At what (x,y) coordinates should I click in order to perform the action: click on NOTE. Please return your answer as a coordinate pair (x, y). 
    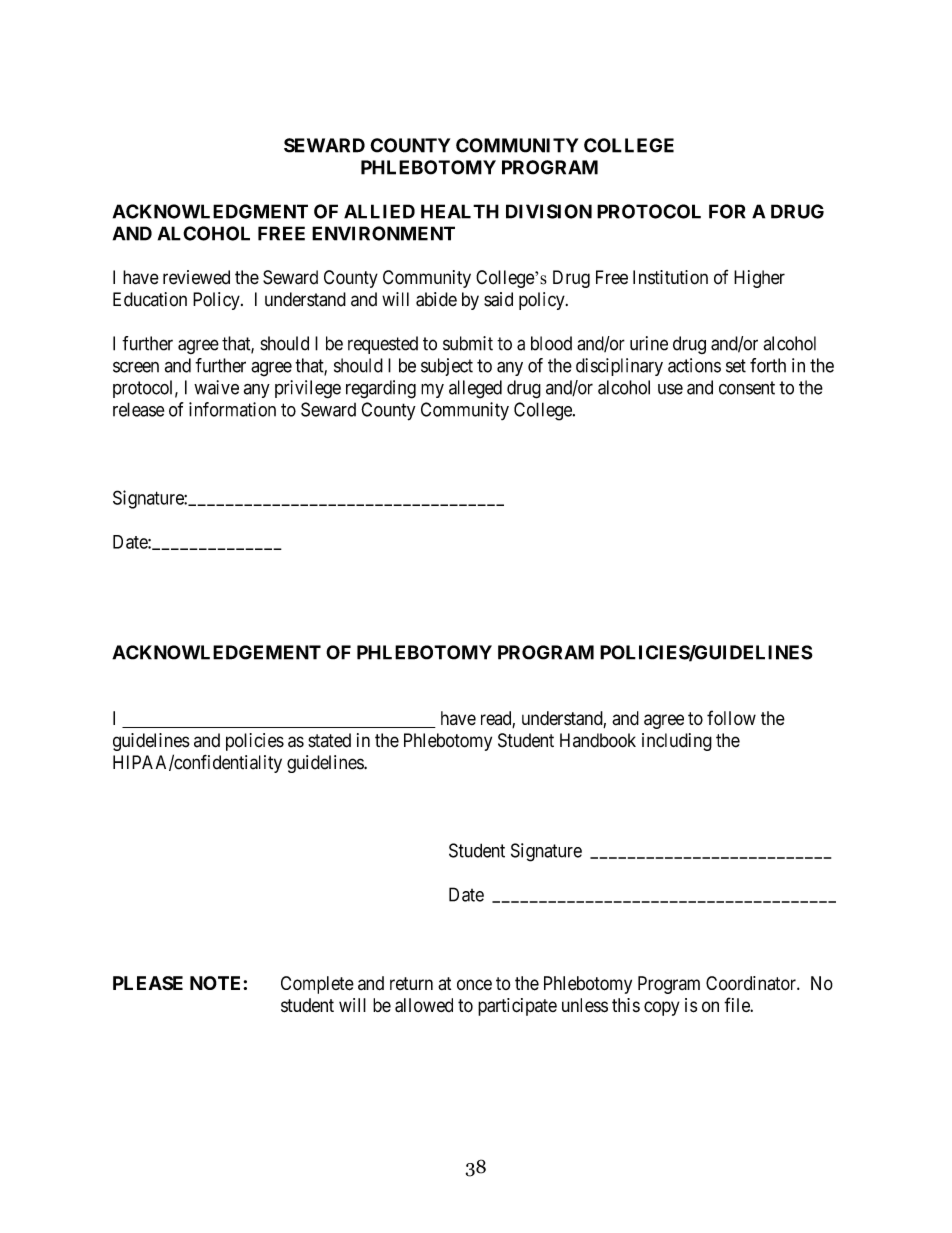
    Looking at the image, I should click on (217, 983).
